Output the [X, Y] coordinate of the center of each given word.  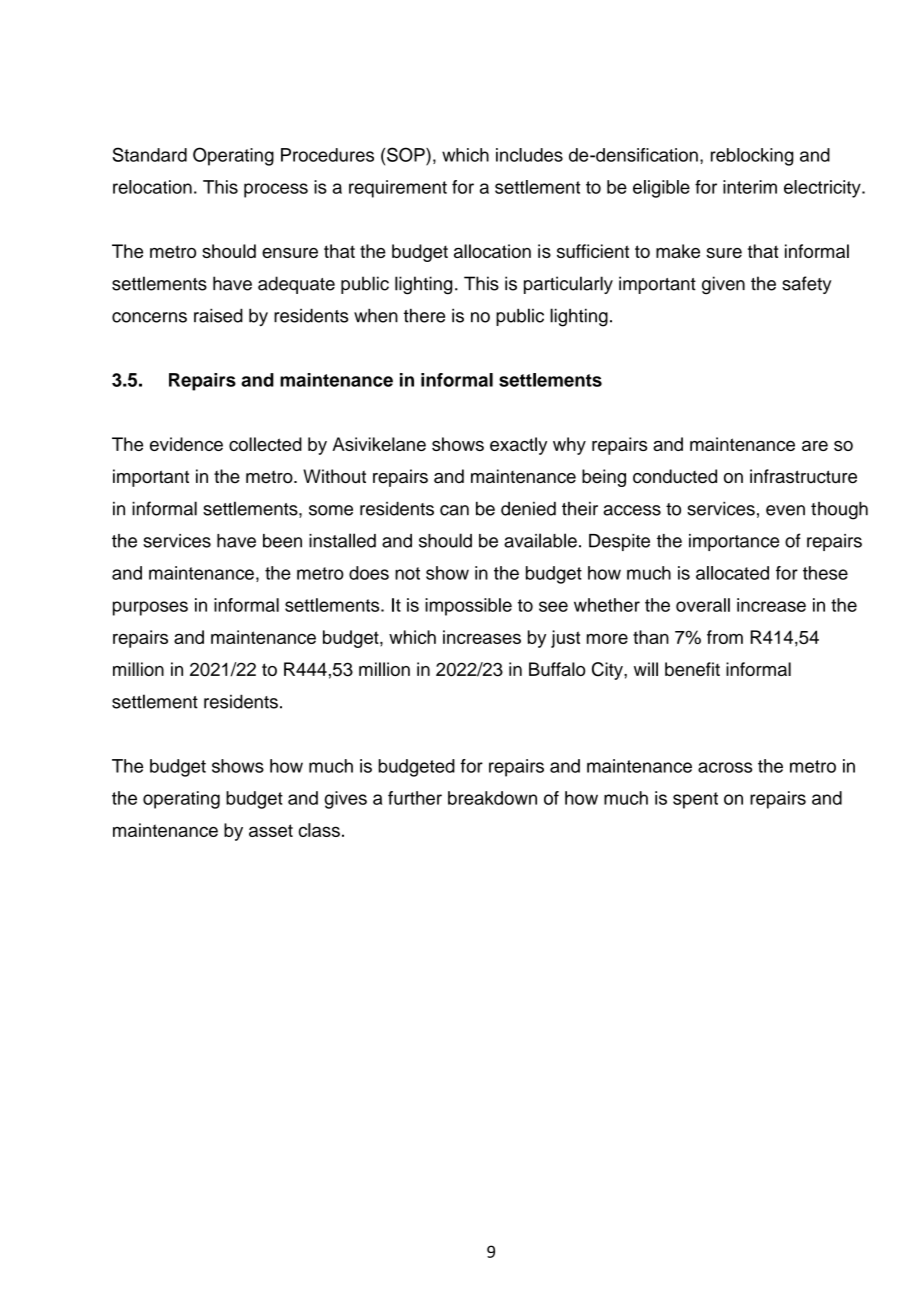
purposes [150, 608]
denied [528, 508]
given [723, 285]
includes [529, 155]
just [565, 639]
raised [218, 315]
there [424, 315]
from [725, 637]
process [276, 190]
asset [271, 830]
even [785, 510]
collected [265, 444]
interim [750, 187]
